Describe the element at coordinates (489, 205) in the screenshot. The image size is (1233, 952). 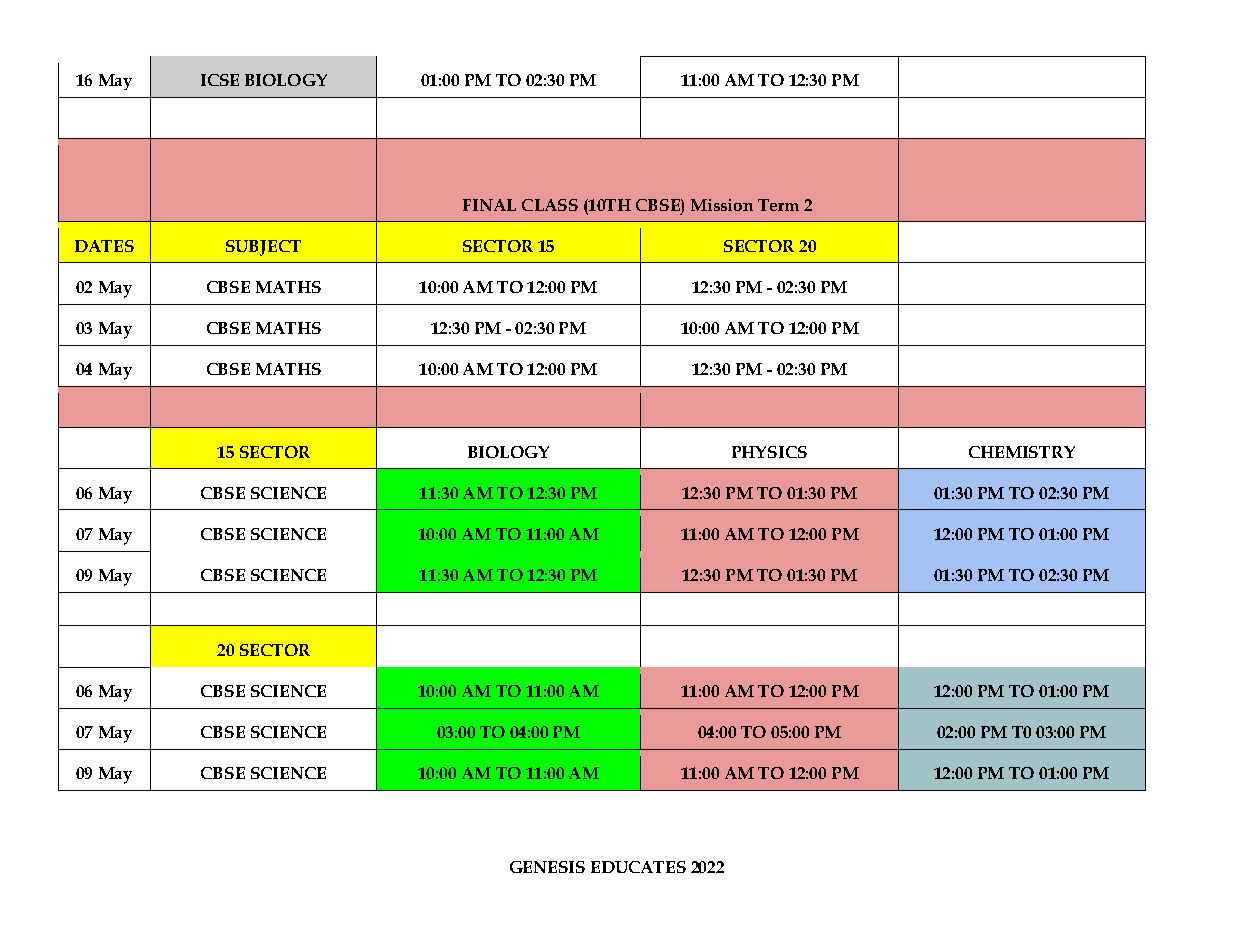
I see `FINAL` at that location.
